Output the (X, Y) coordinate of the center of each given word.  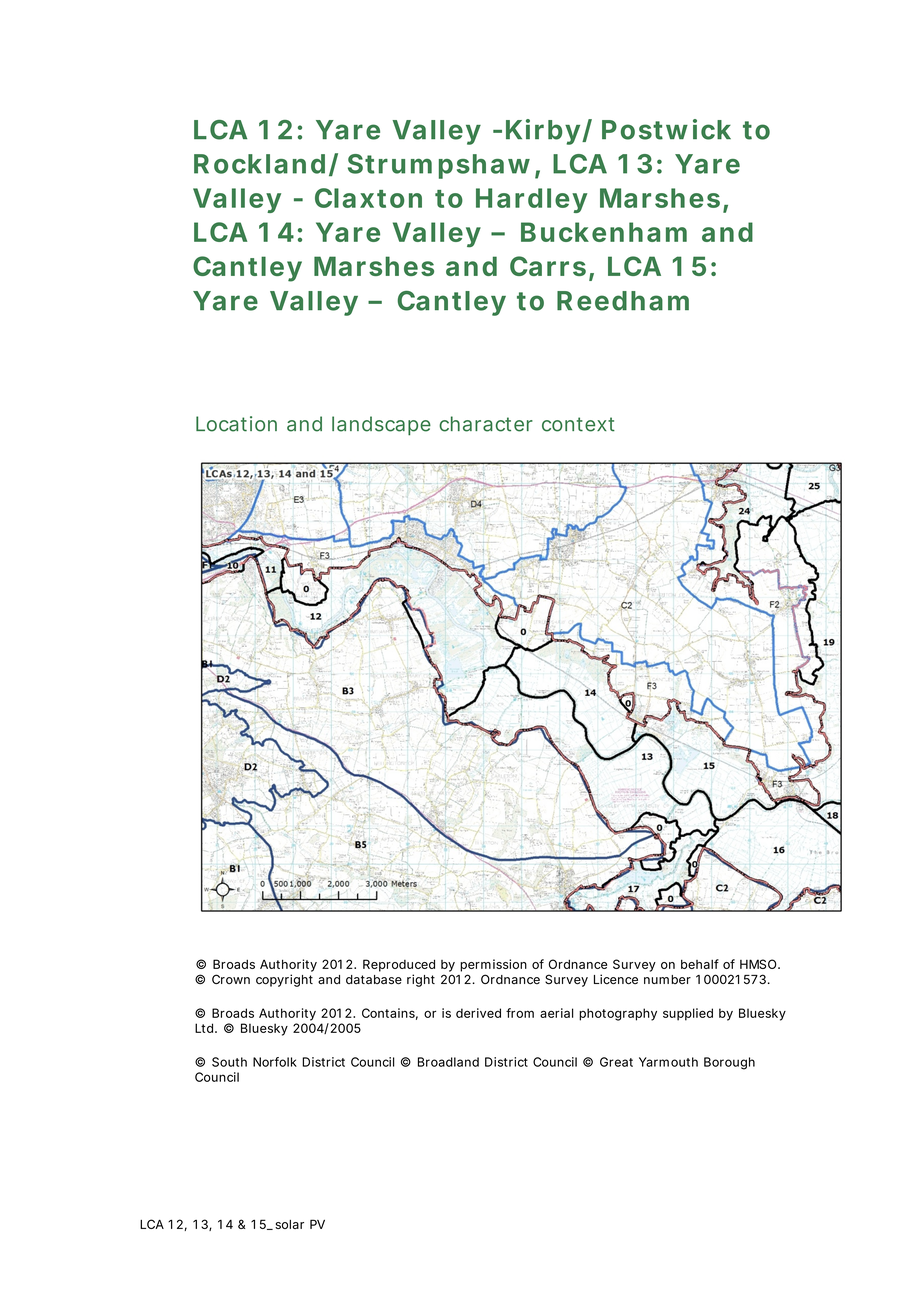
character (486, 424)
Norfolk (275, 1062)
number (667, 980)
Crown (231, 979)
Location (236, 424)
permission (493, 965)
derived (478, 1013)
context (578, 424)
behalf (700, 964)
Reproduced (399, 965)
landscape (381, 426)
